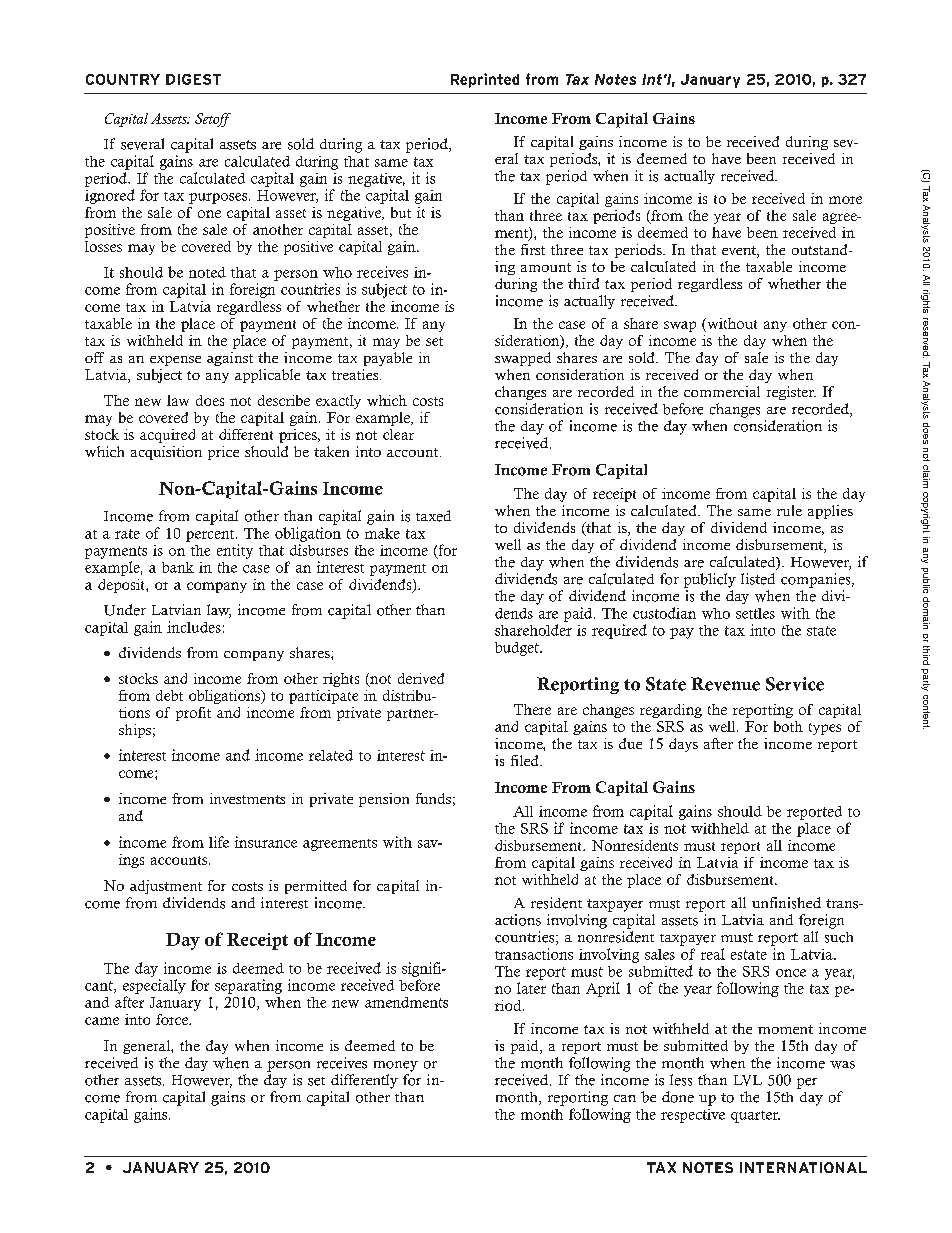 Image resolution: width=952 pixels, height=1233 pixels. Describe the element at coordinates (485, 80) in the image. I see `Reprinted` at that location.
